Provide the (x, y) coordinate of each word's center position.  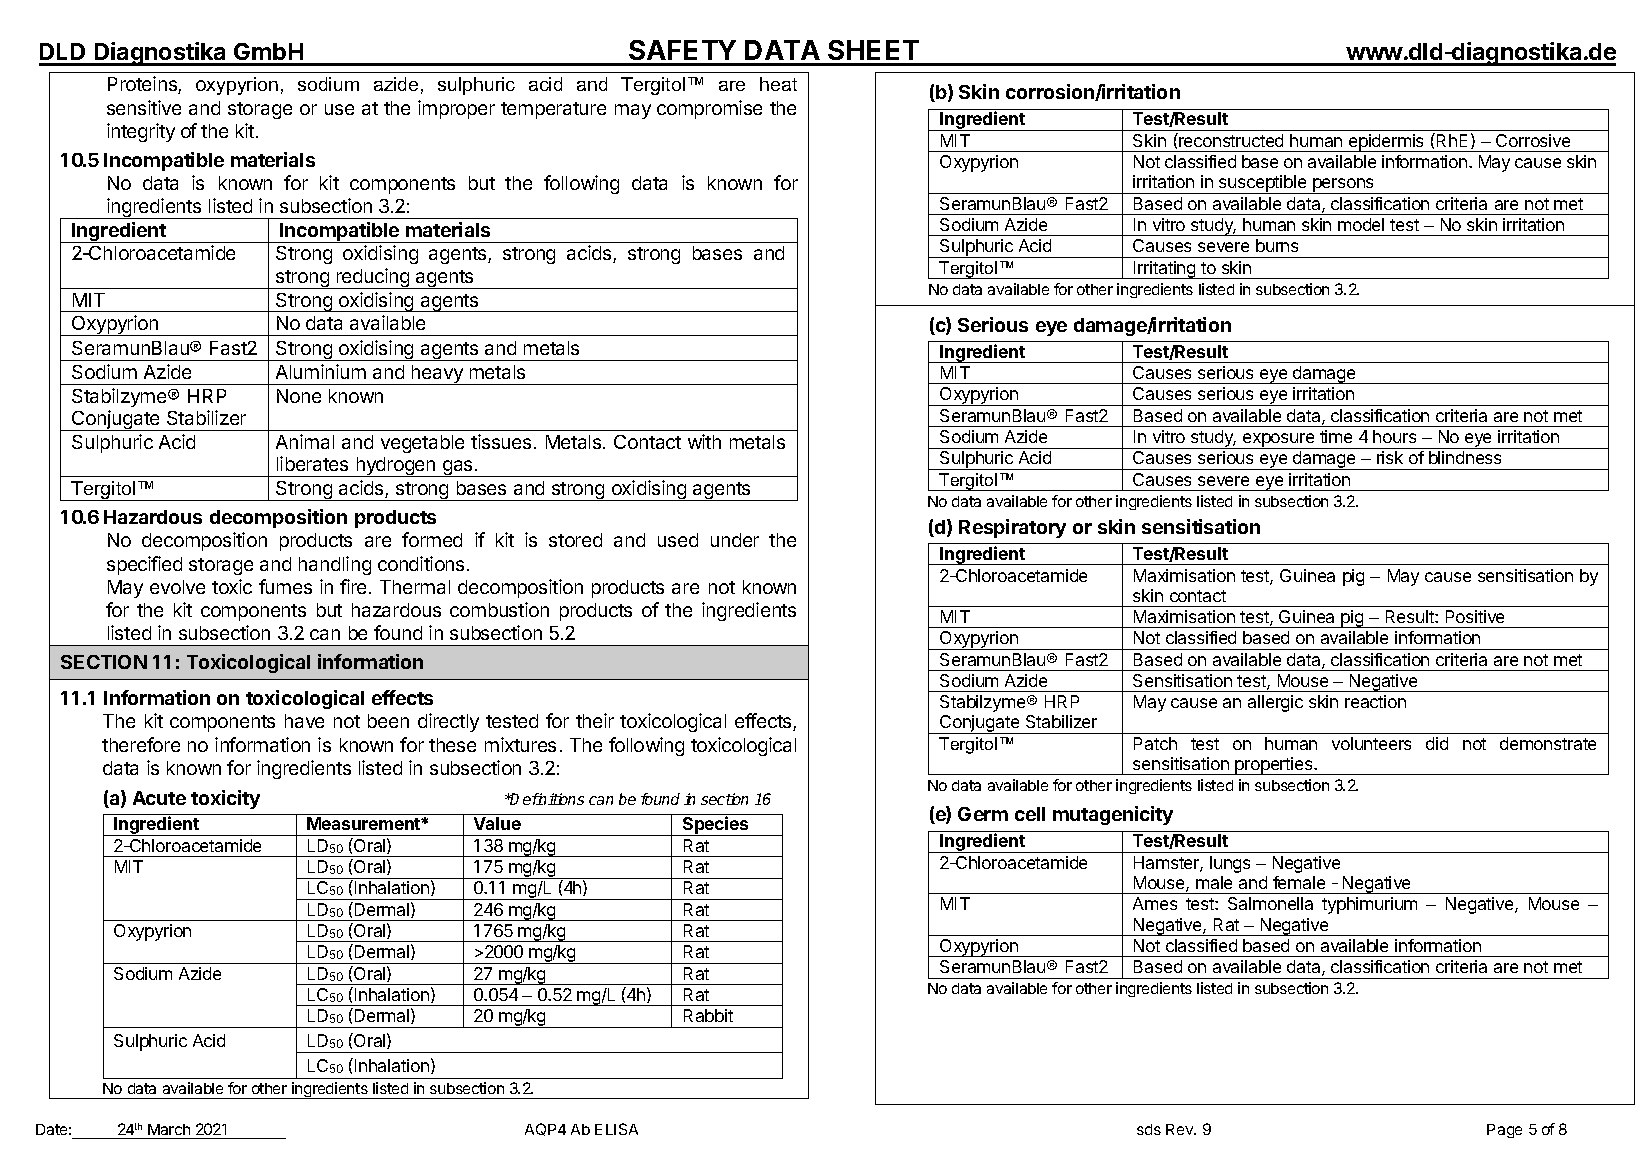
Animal (305, 441)
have (304, 721)
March (169, 1131)
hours (1394, 436)
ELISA (616, 1129)
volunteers (1371, 743)
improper (456, 109)
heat (778, 84)
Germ (983, 814)
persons (1344, 186)
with (704, 441)
